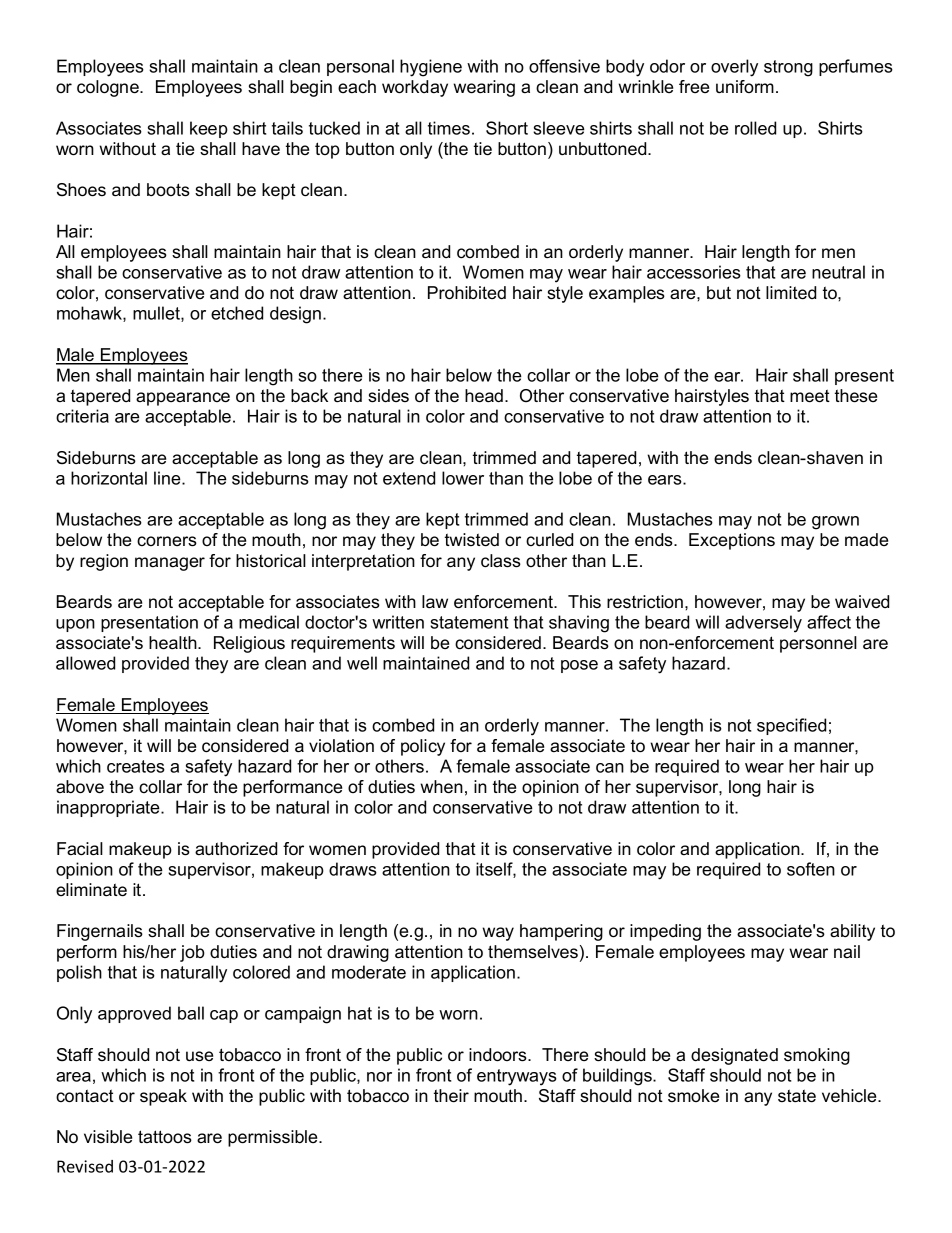  What do you see at coordinates (165, 1137) in the document?
I see `tattoos` at bounding box center [165, 1137].
